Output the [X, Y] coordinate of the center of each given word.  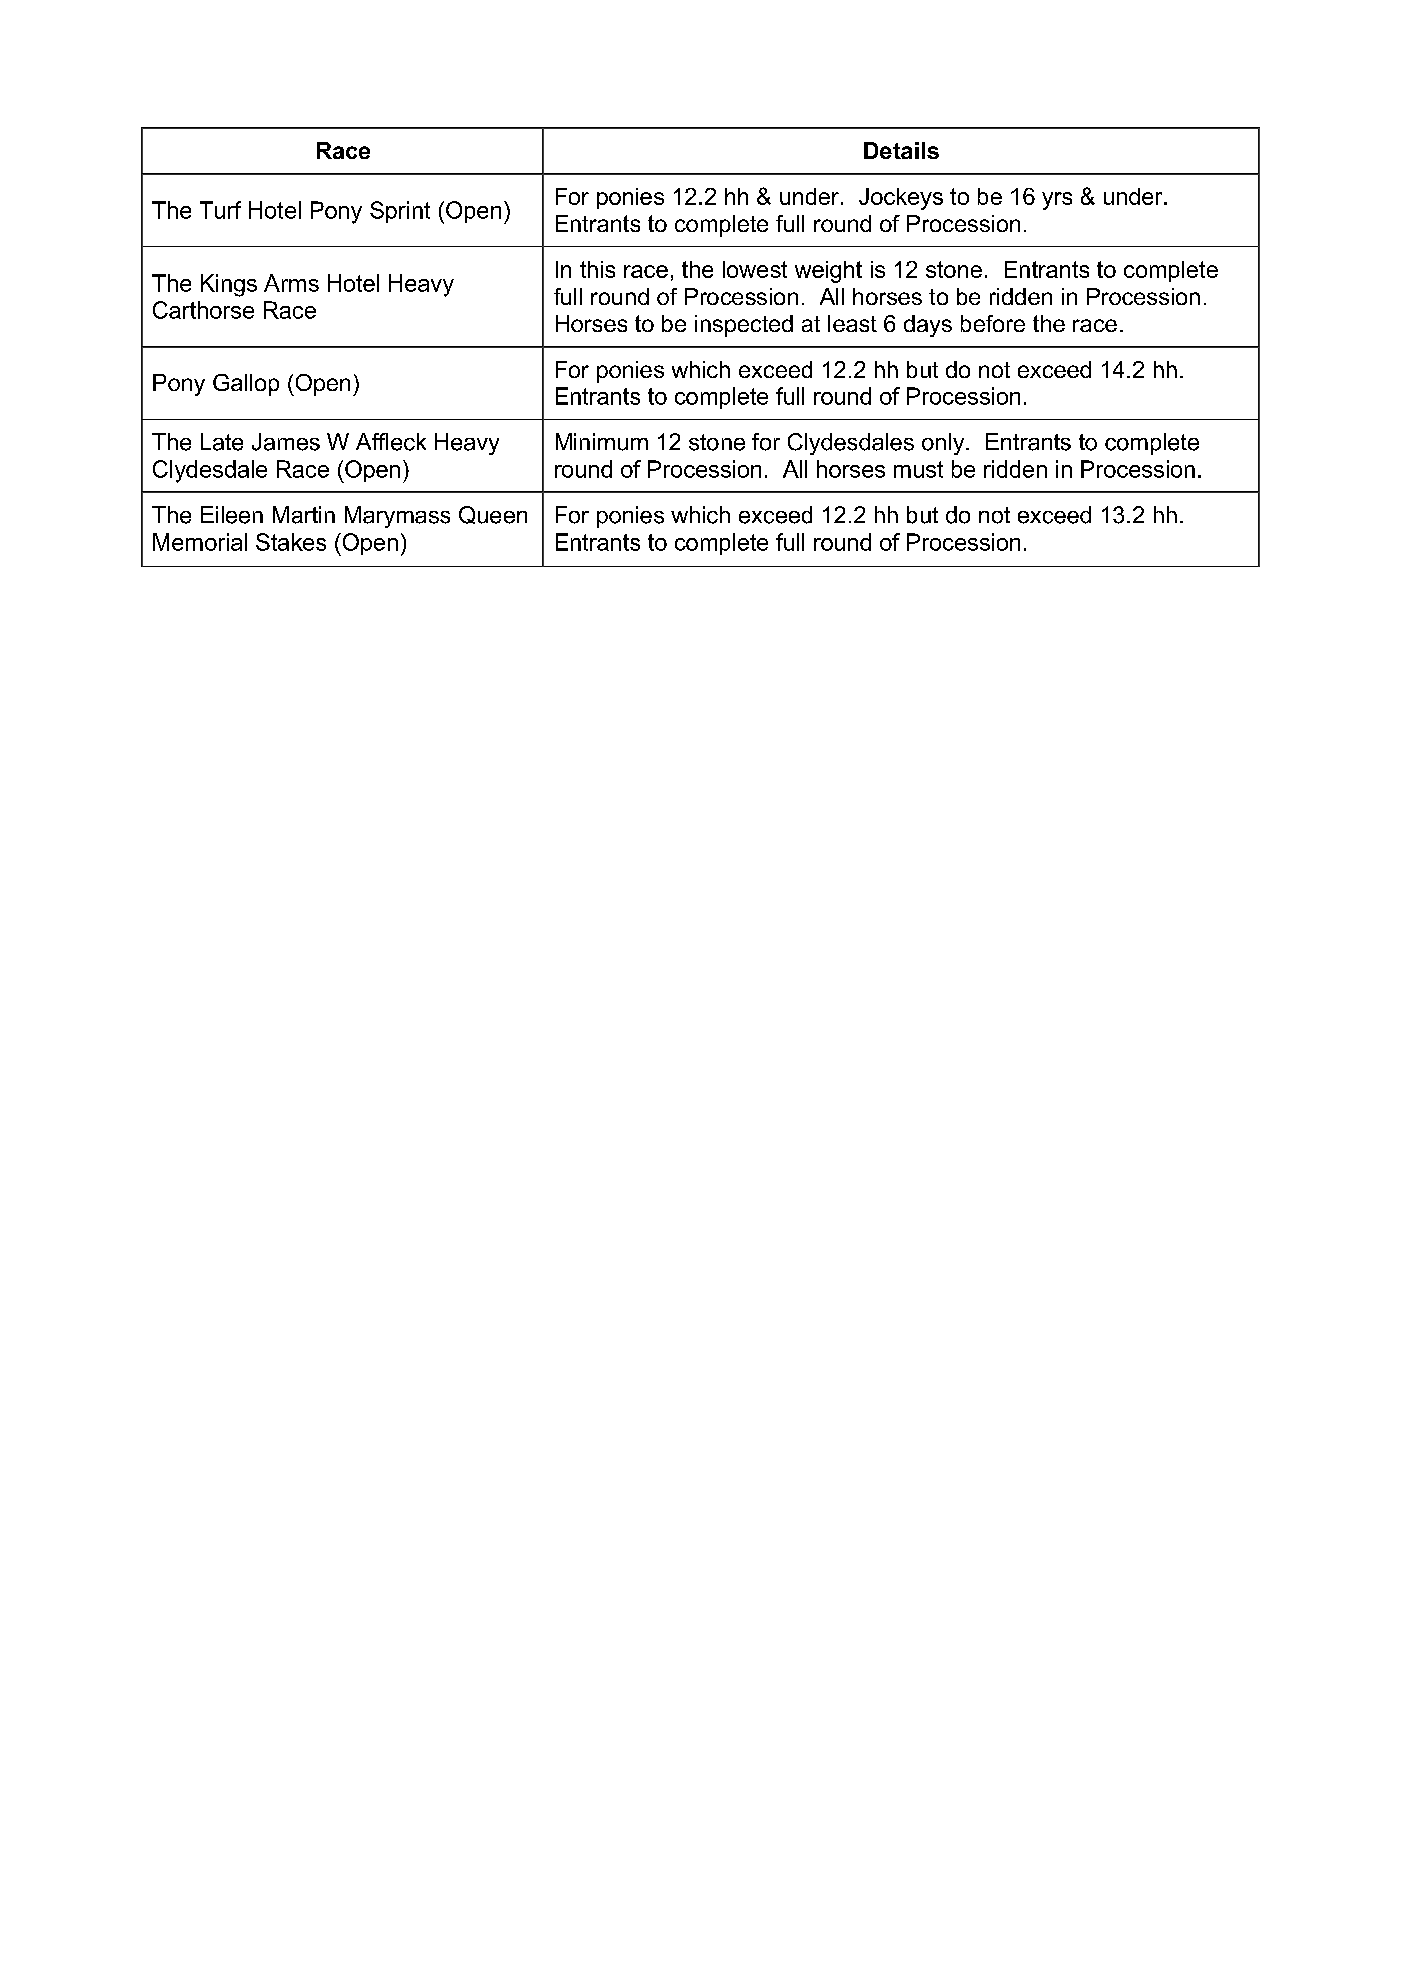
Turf [220, 210]
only [944, 444]
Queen [493, 515]
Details [901, 150]
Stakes [291, 542]
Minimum [602, 442]
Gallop [246, 385]
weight [828, 272]
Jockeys [901, 199]
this [597, 269]
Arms [291, 283]
